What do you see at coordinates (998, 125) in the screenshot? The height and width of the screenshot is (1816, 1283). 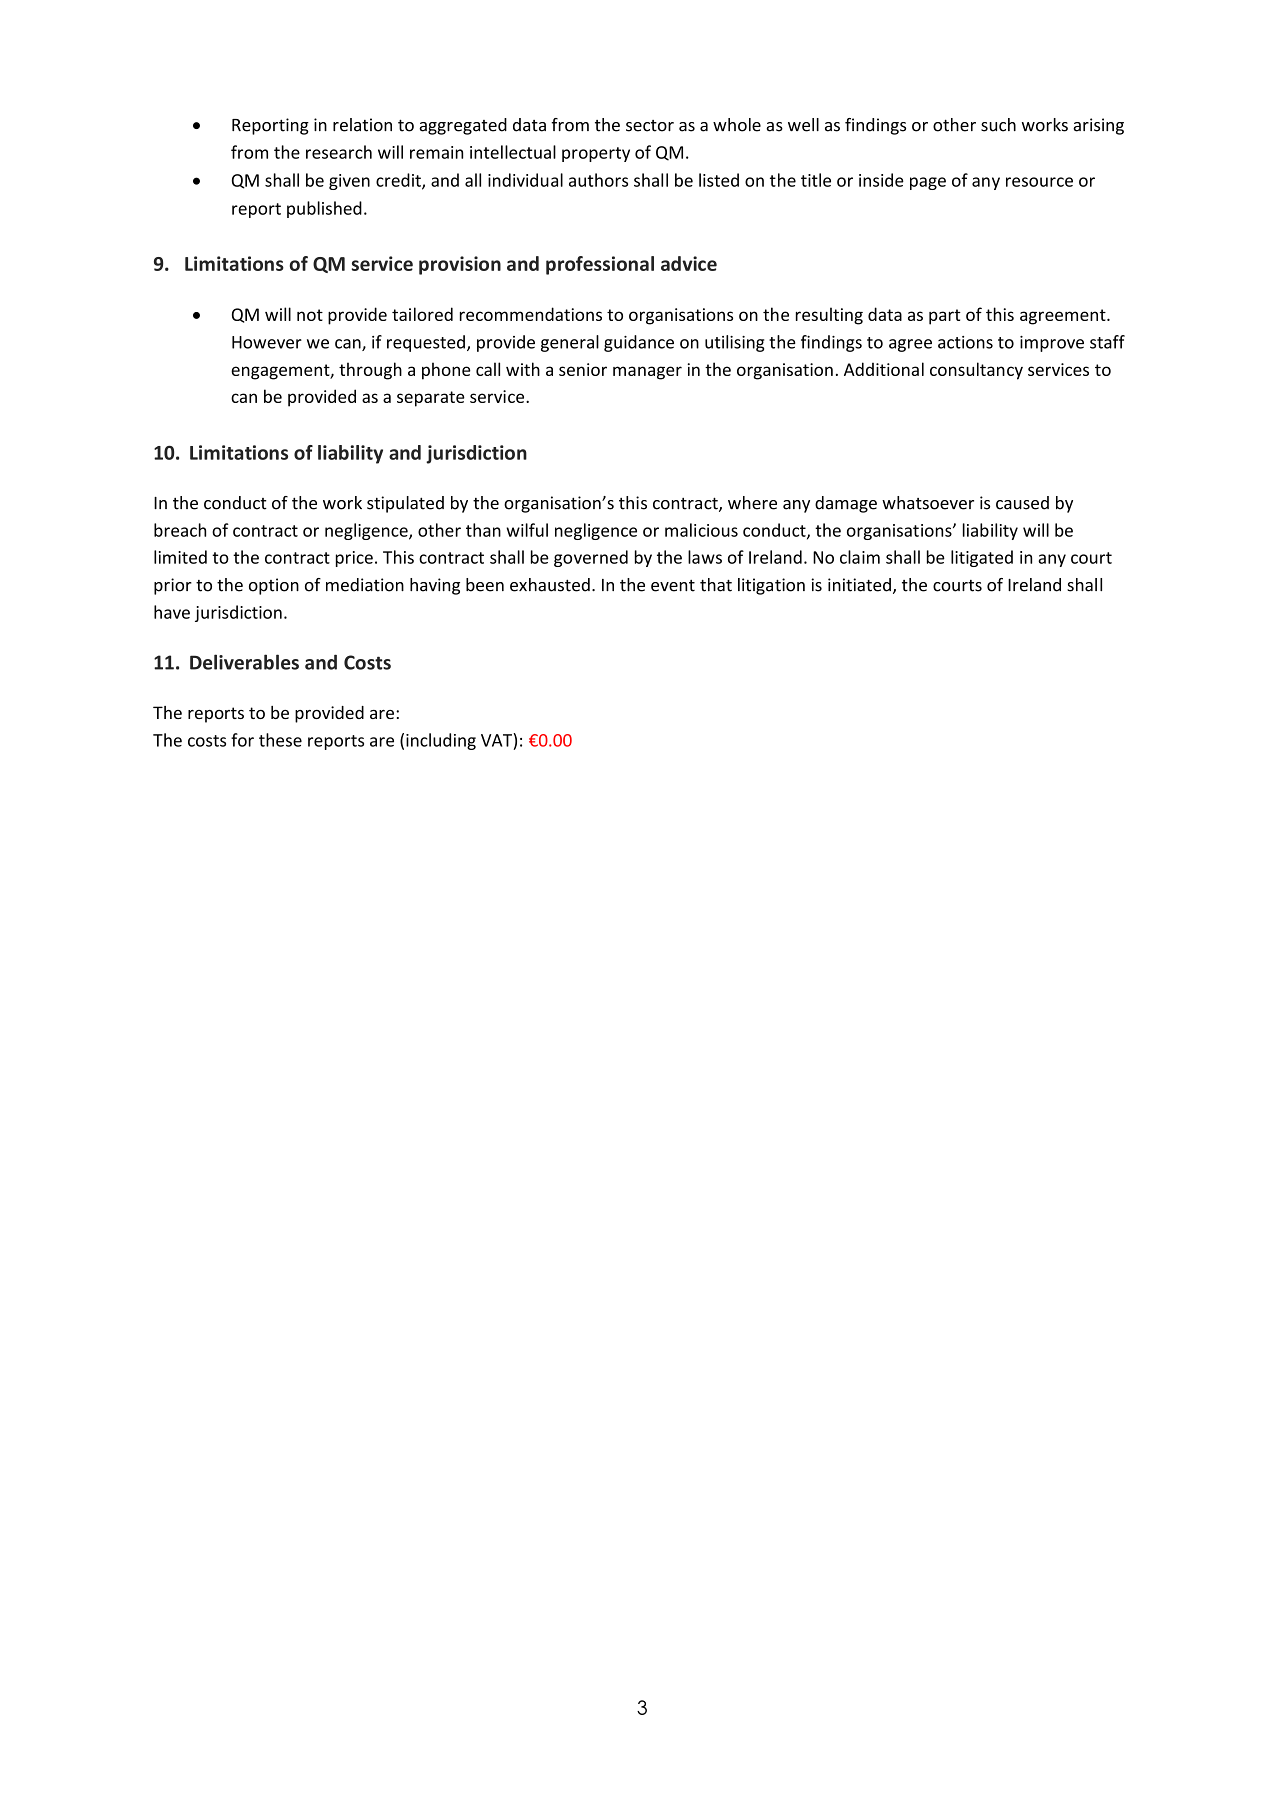 I see `such` at bounding box center [998, 125].
